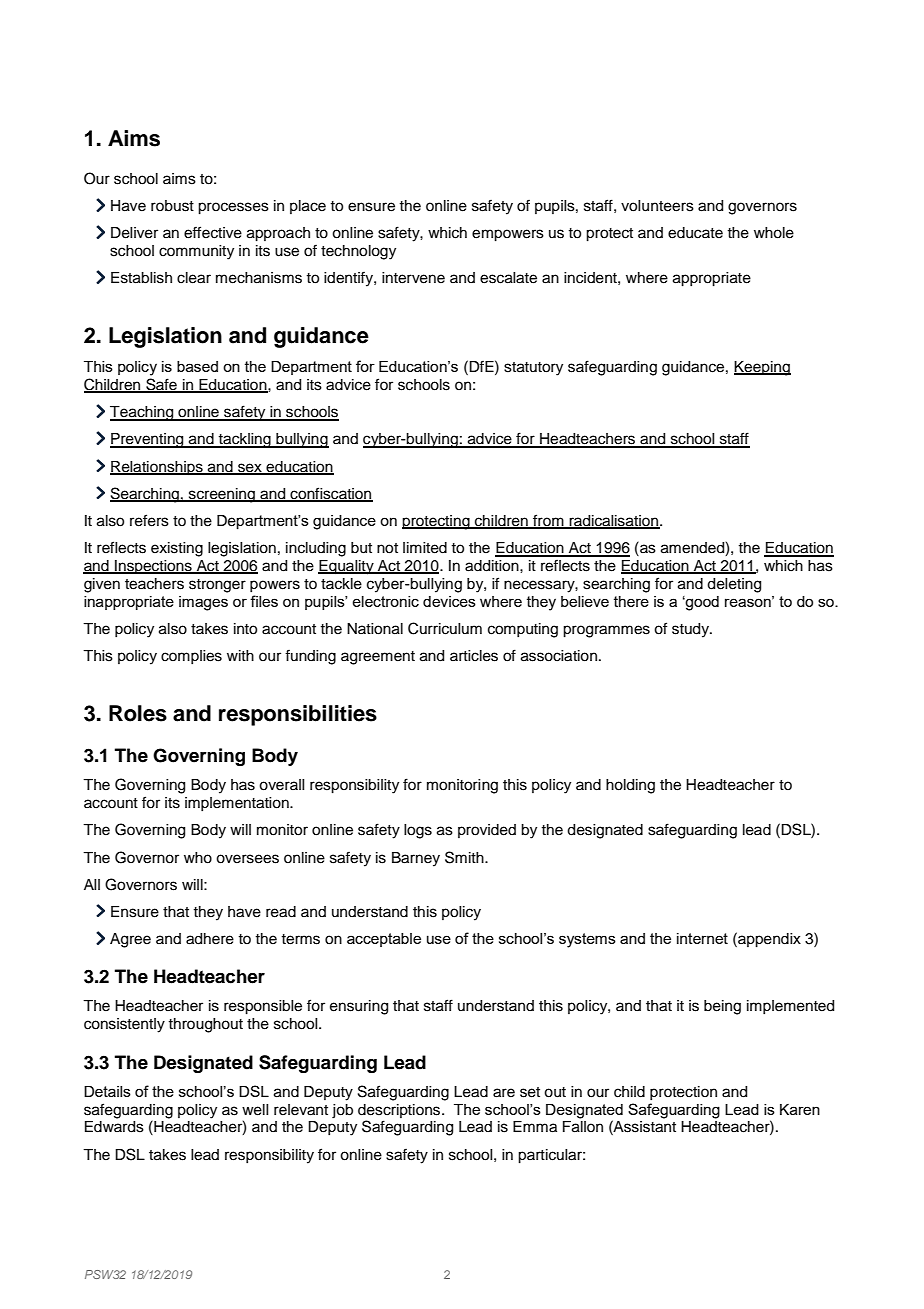  What do you see at coordinates (630, 786) in the screenshot?
I see `holding` at bounding box center [630, 786].
